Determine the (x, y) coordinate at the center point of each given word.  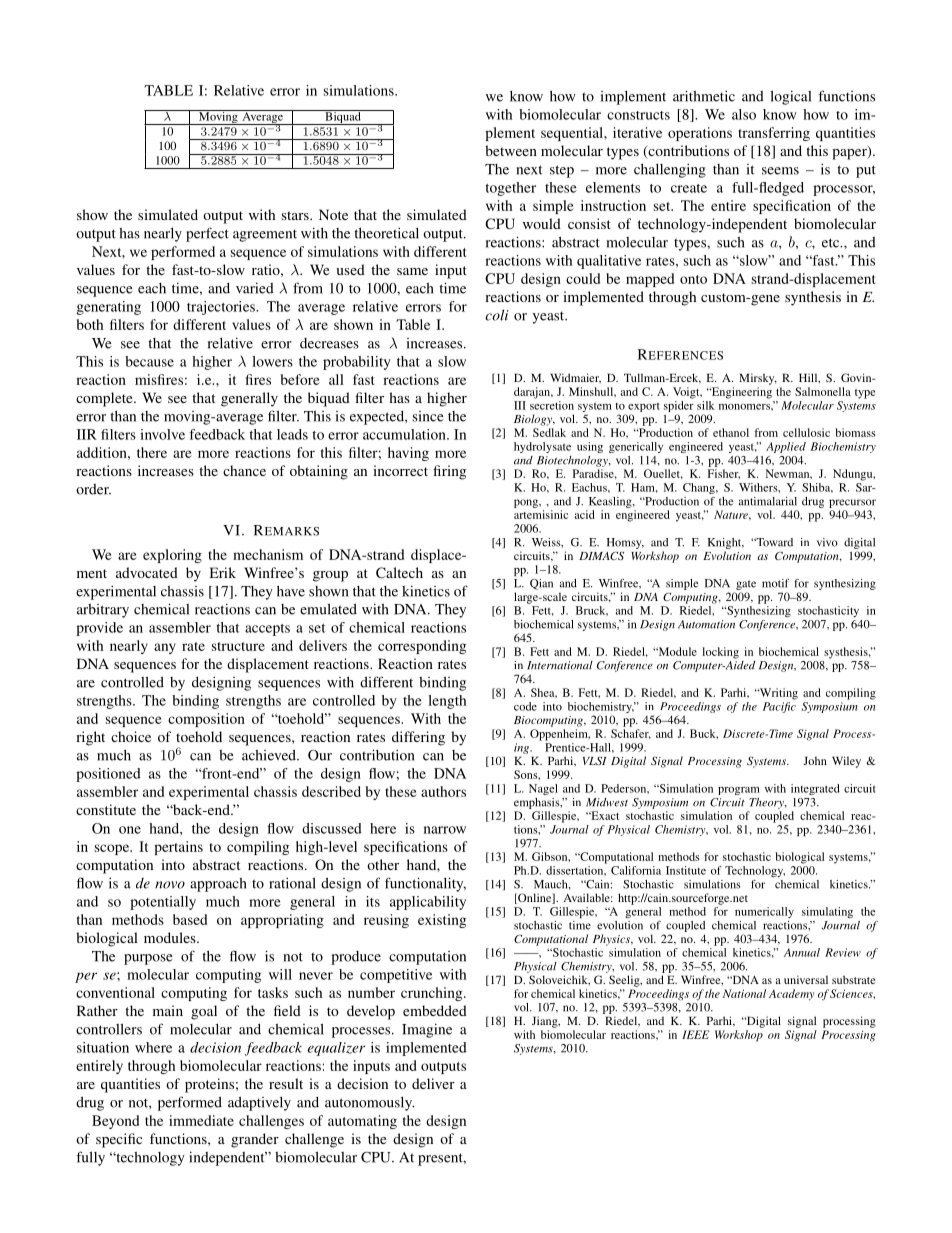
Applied (786, 447)
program (739, 791)
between (511, 150)
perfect (207, 234)
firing (449, 472)
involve (162, 434)
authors (443, 791)
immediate (201, 1120)
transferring (774, 134)
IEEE (695, 1034)
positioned (108, 775)
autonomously (369, 1104)
